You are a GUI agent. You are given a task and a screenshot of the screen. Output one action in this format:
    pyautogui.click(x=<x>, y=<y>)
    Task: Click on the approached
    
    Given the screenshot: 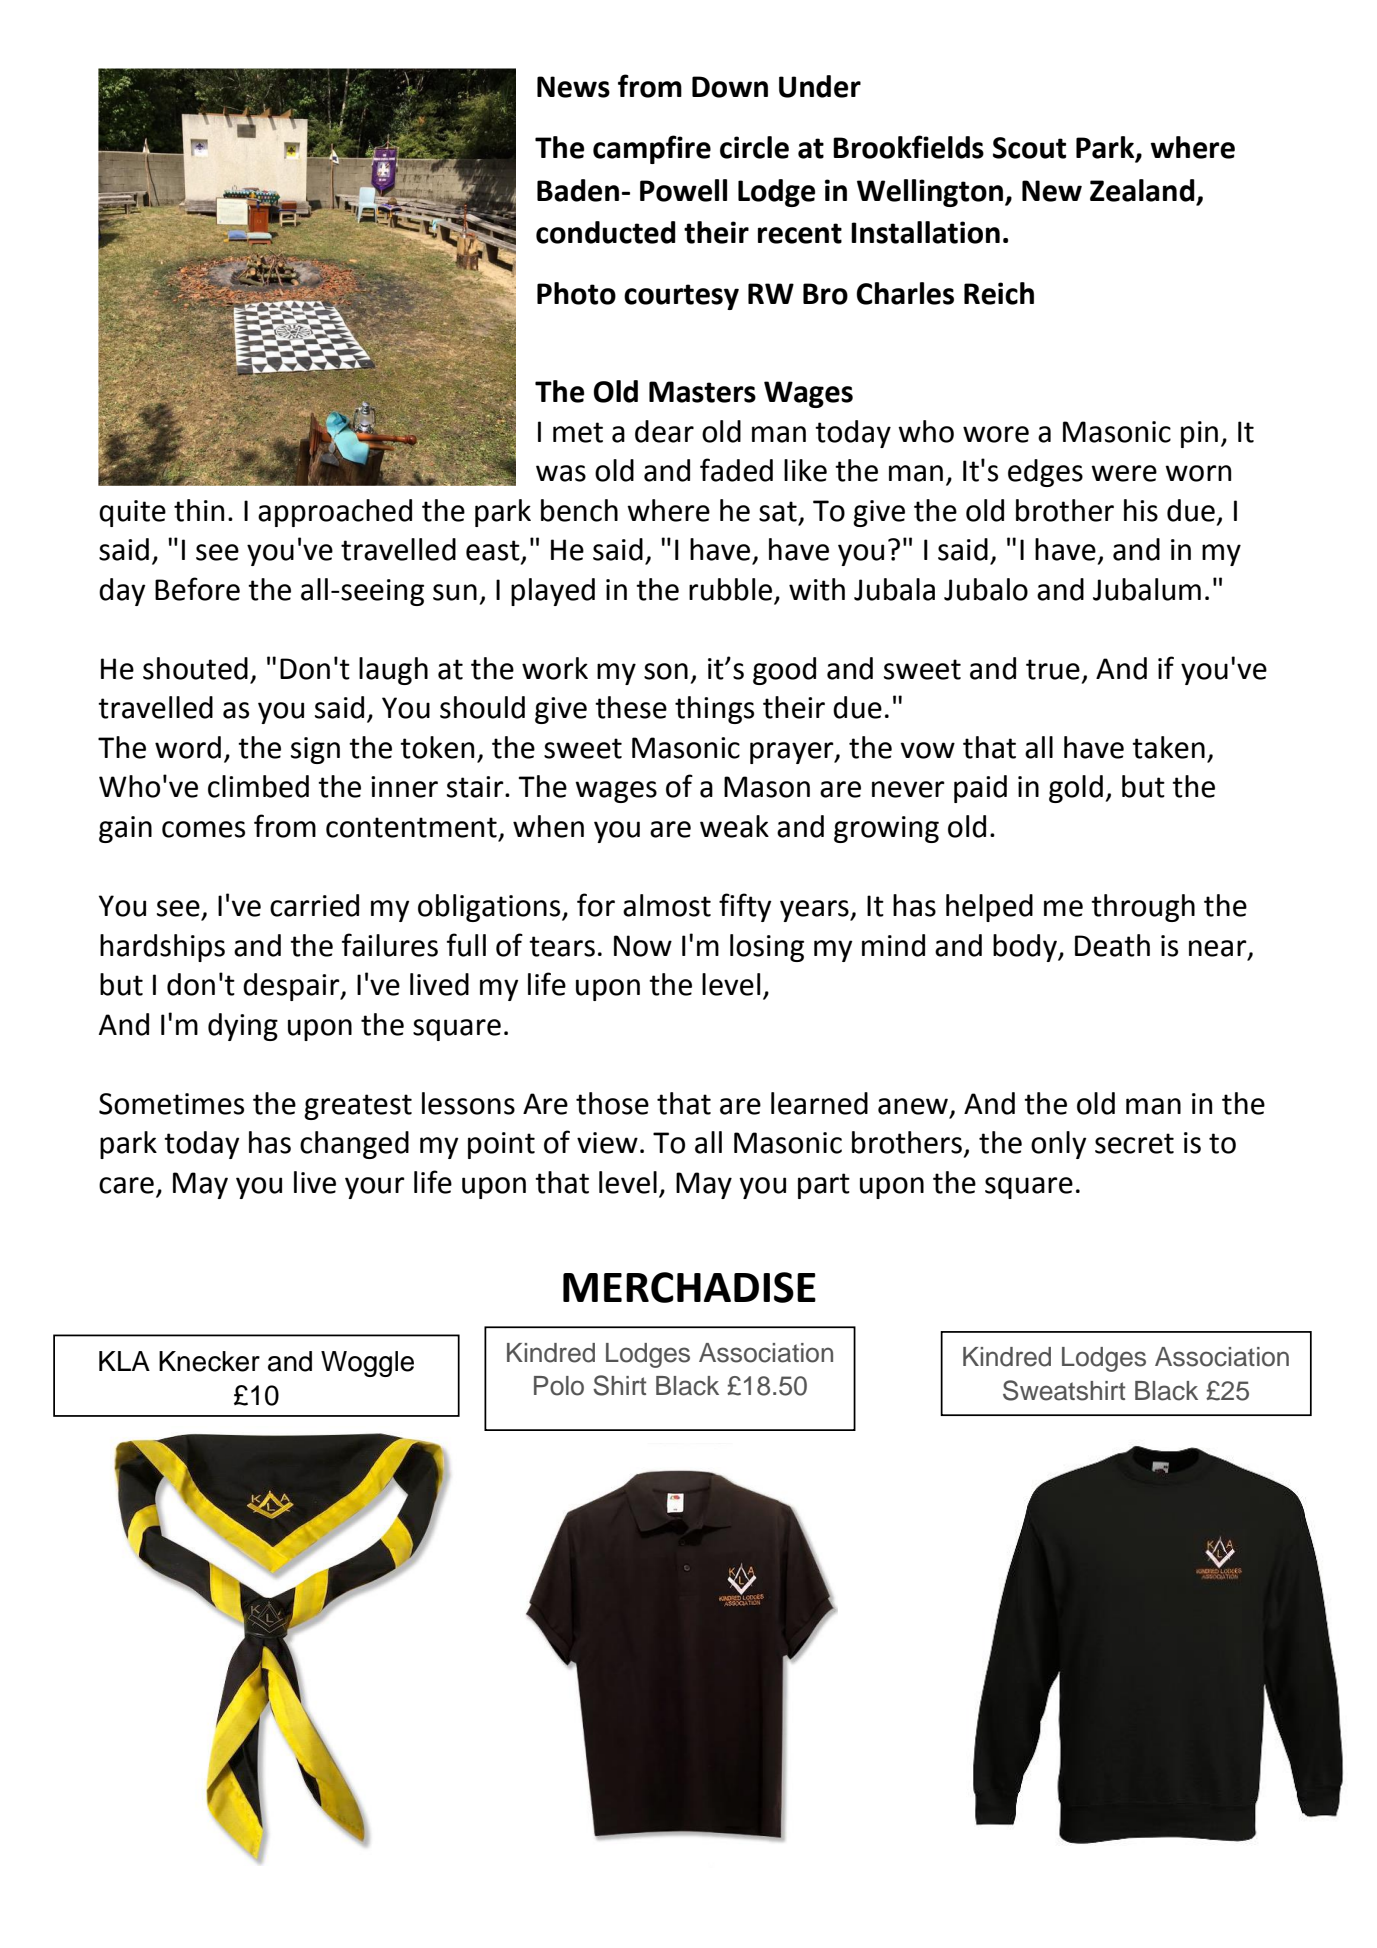 What is the action you would take?
    pyautogui.click(x=335, y=513)
